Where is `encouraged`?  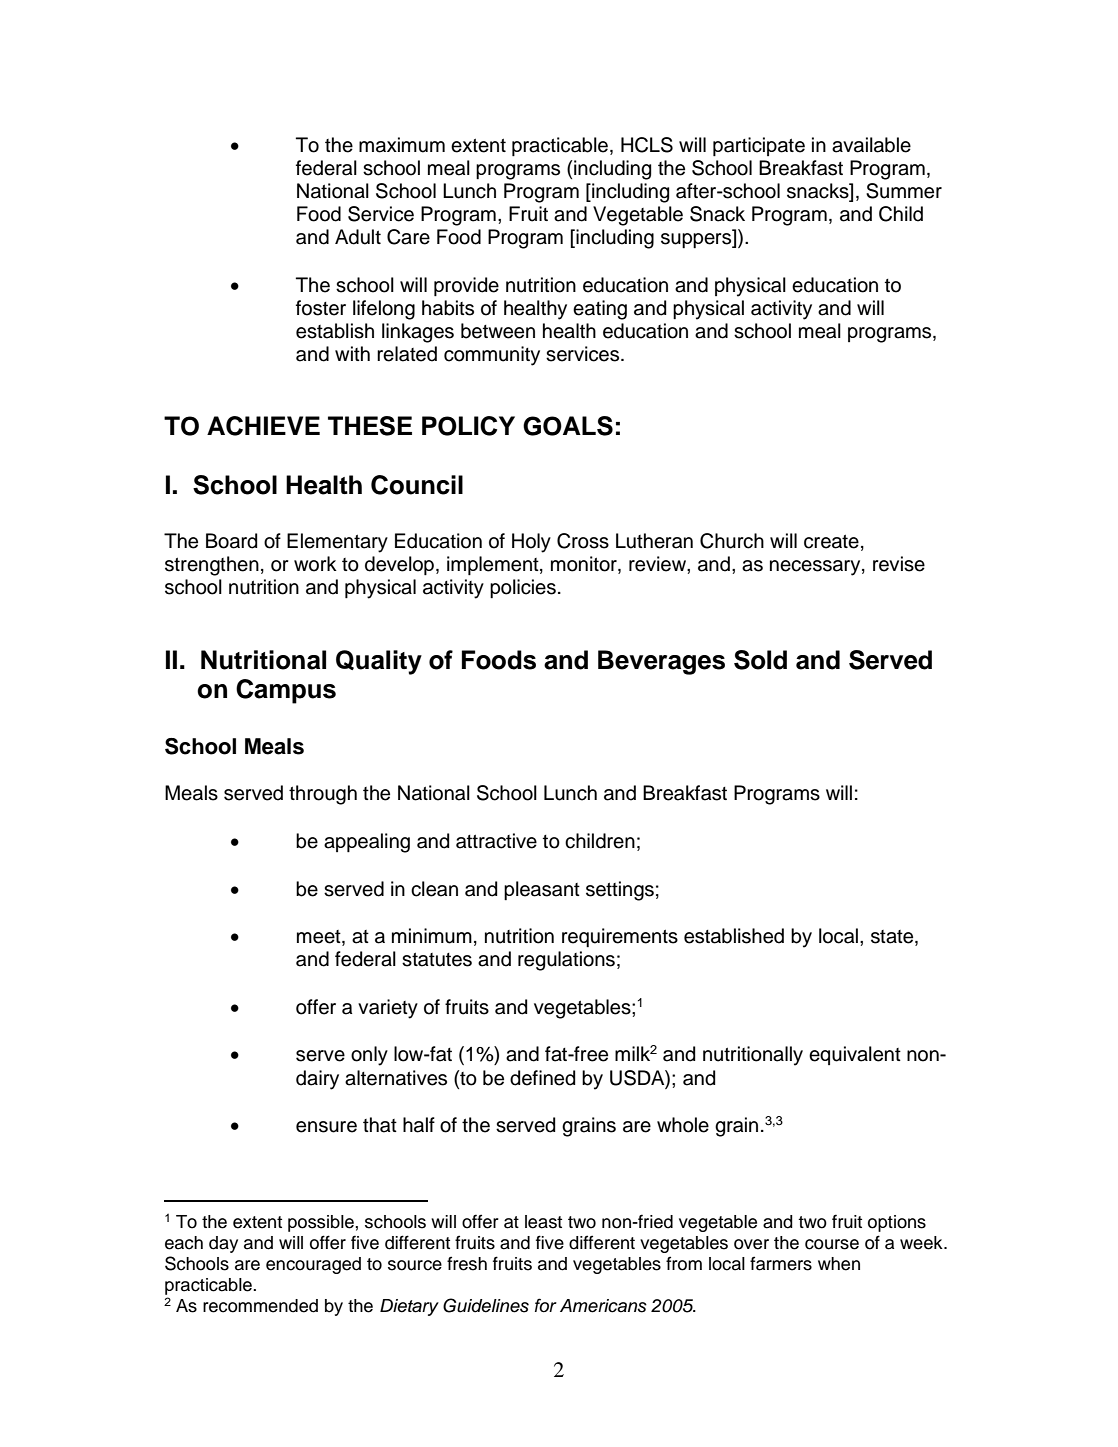
encouraged is located at coordinates (313, 1265).
